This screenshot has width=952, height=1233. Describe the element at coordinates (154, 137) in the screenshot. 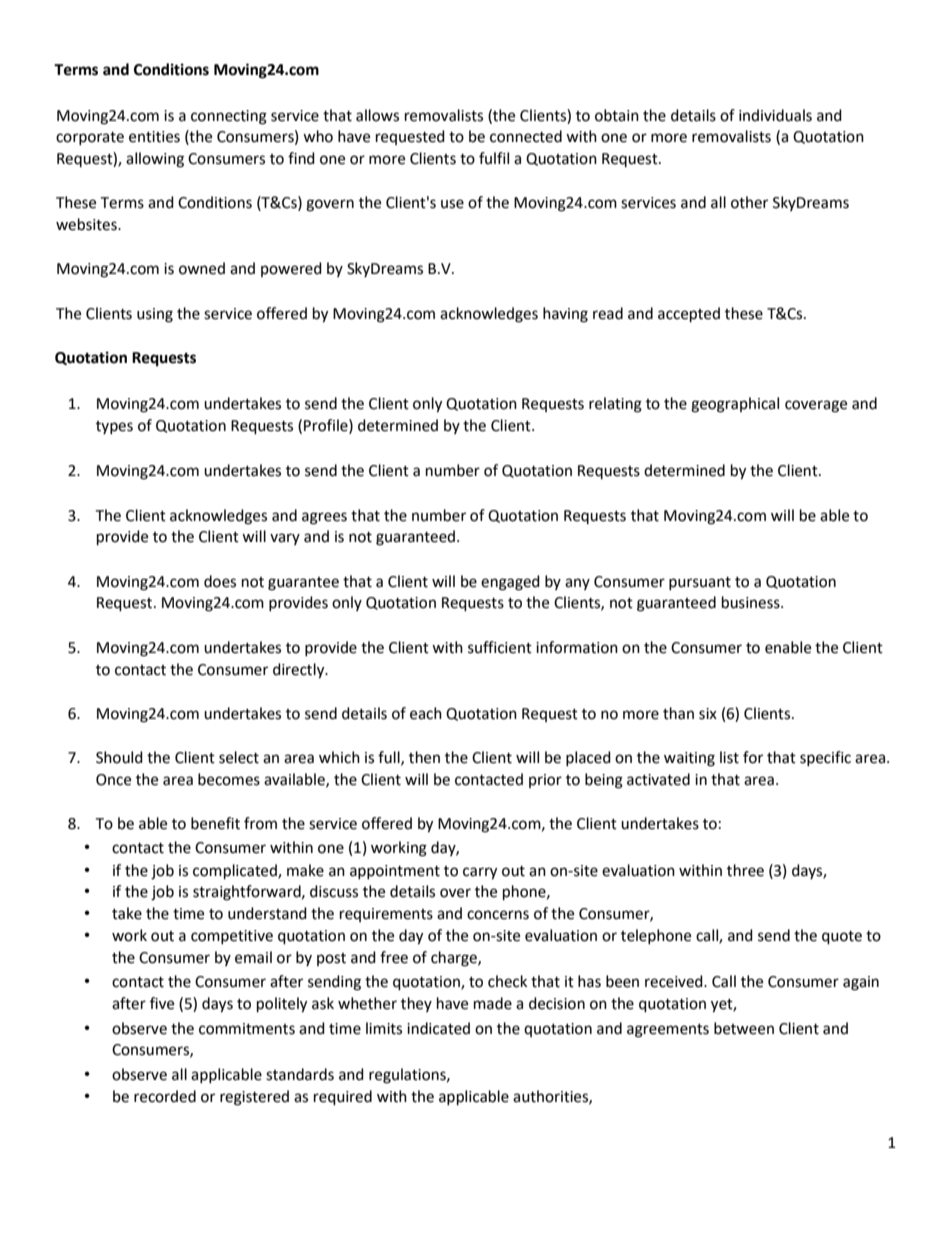

I see `entities` at that location.
